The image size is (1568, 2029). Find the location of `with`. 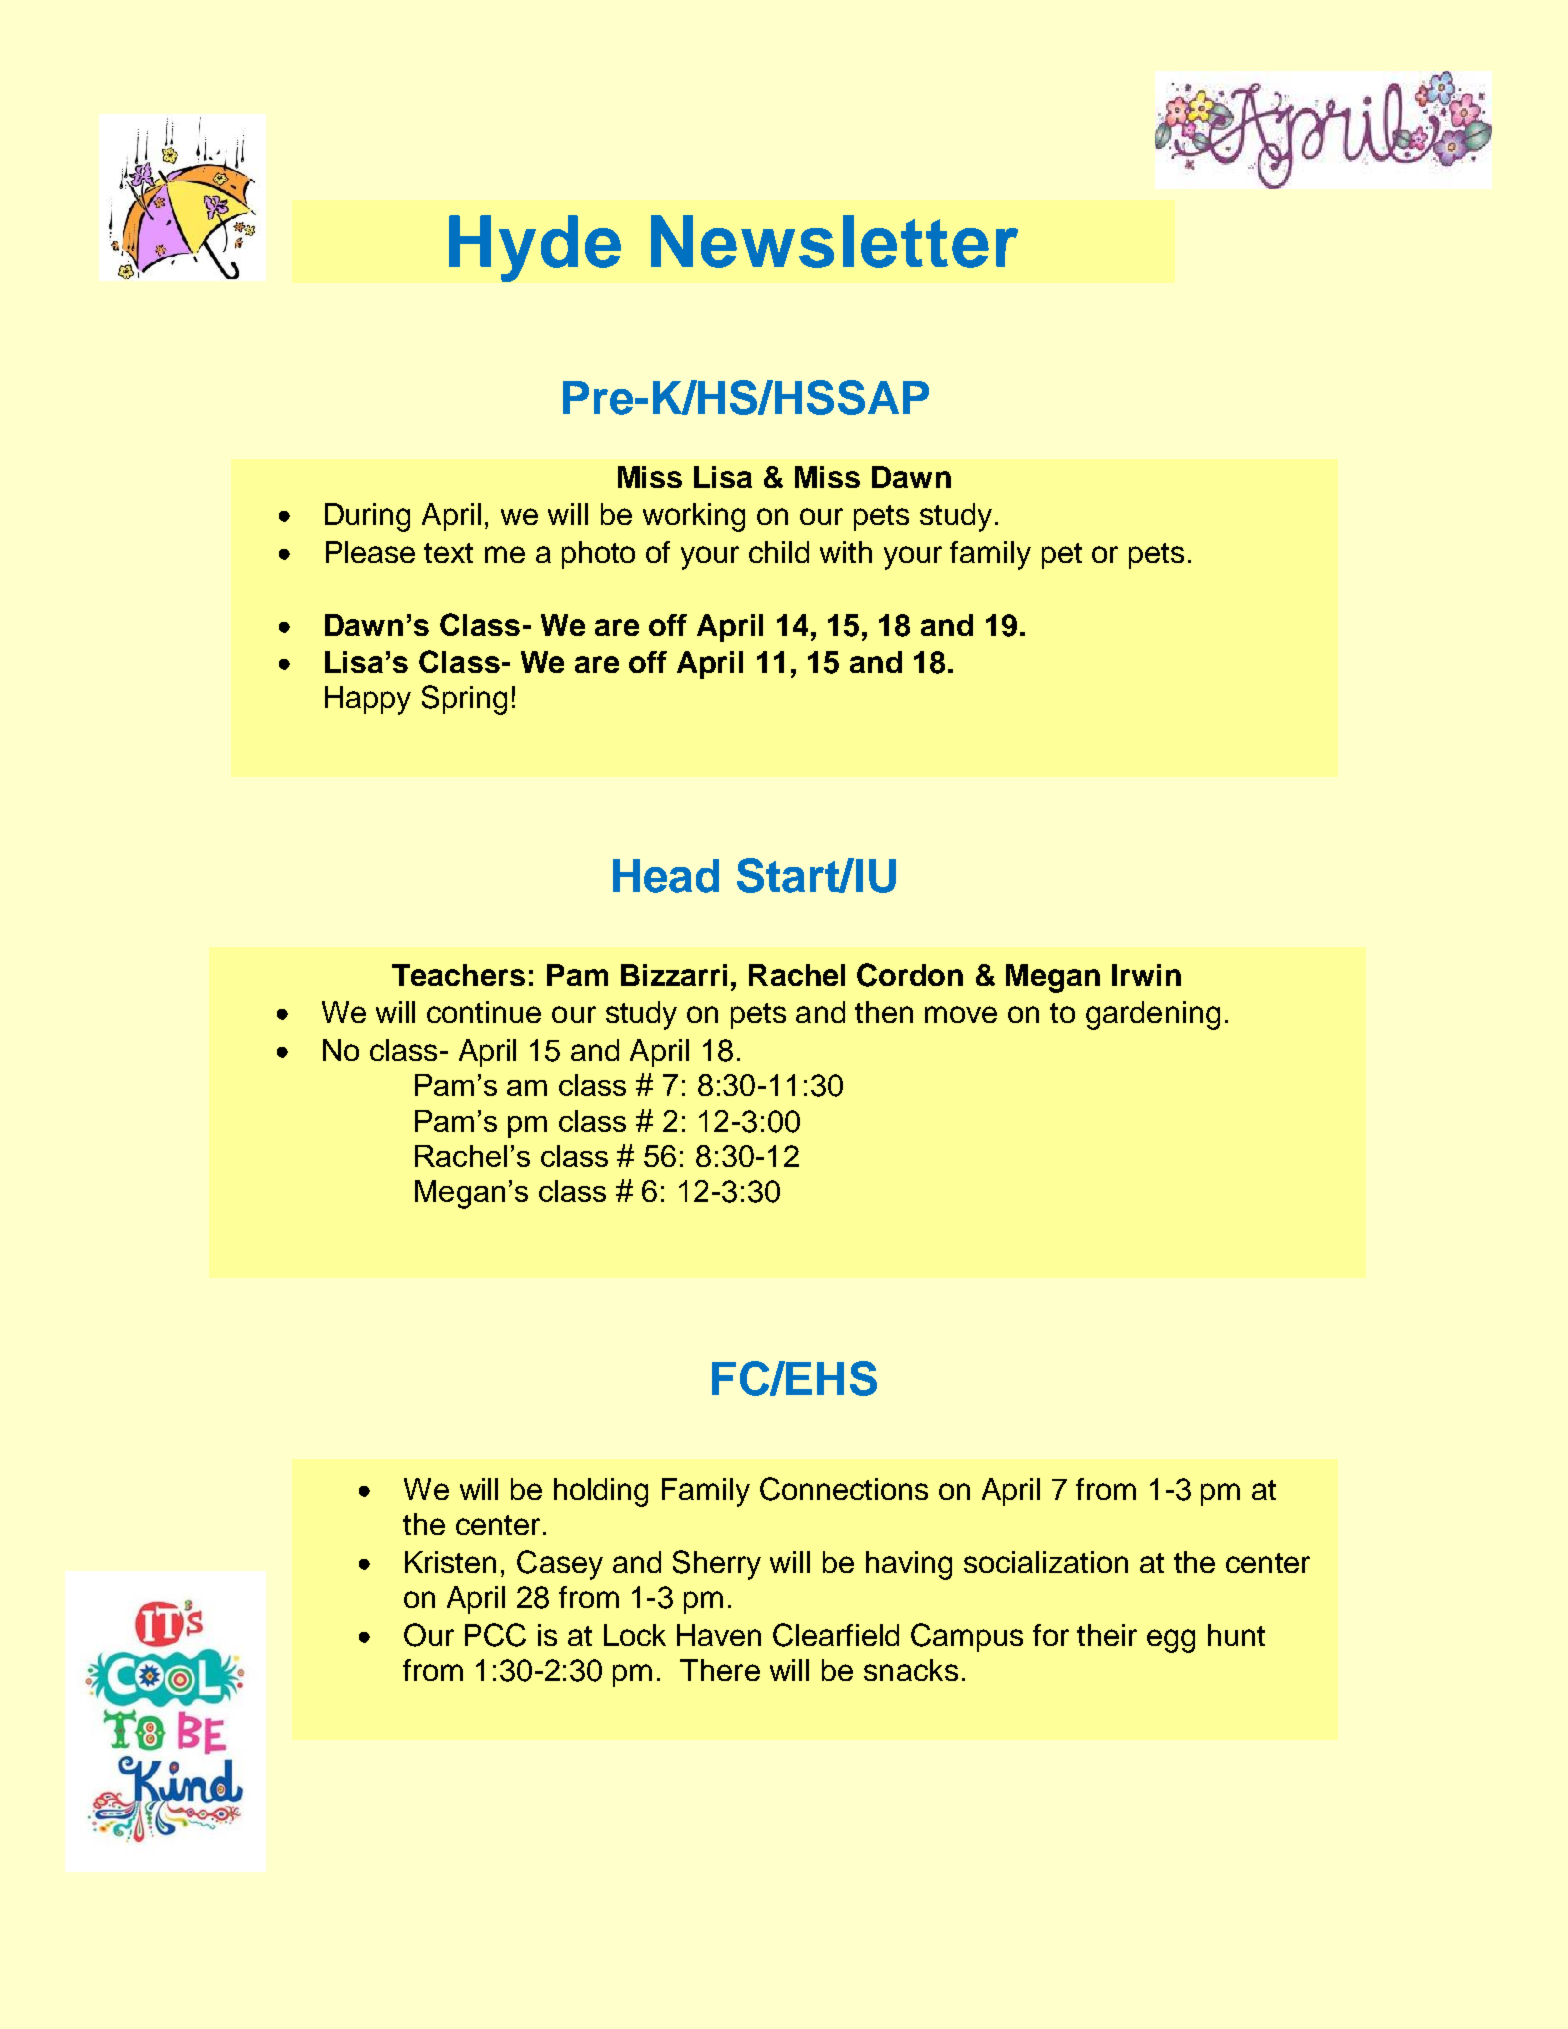

with is located at coordinates (846, 552).
